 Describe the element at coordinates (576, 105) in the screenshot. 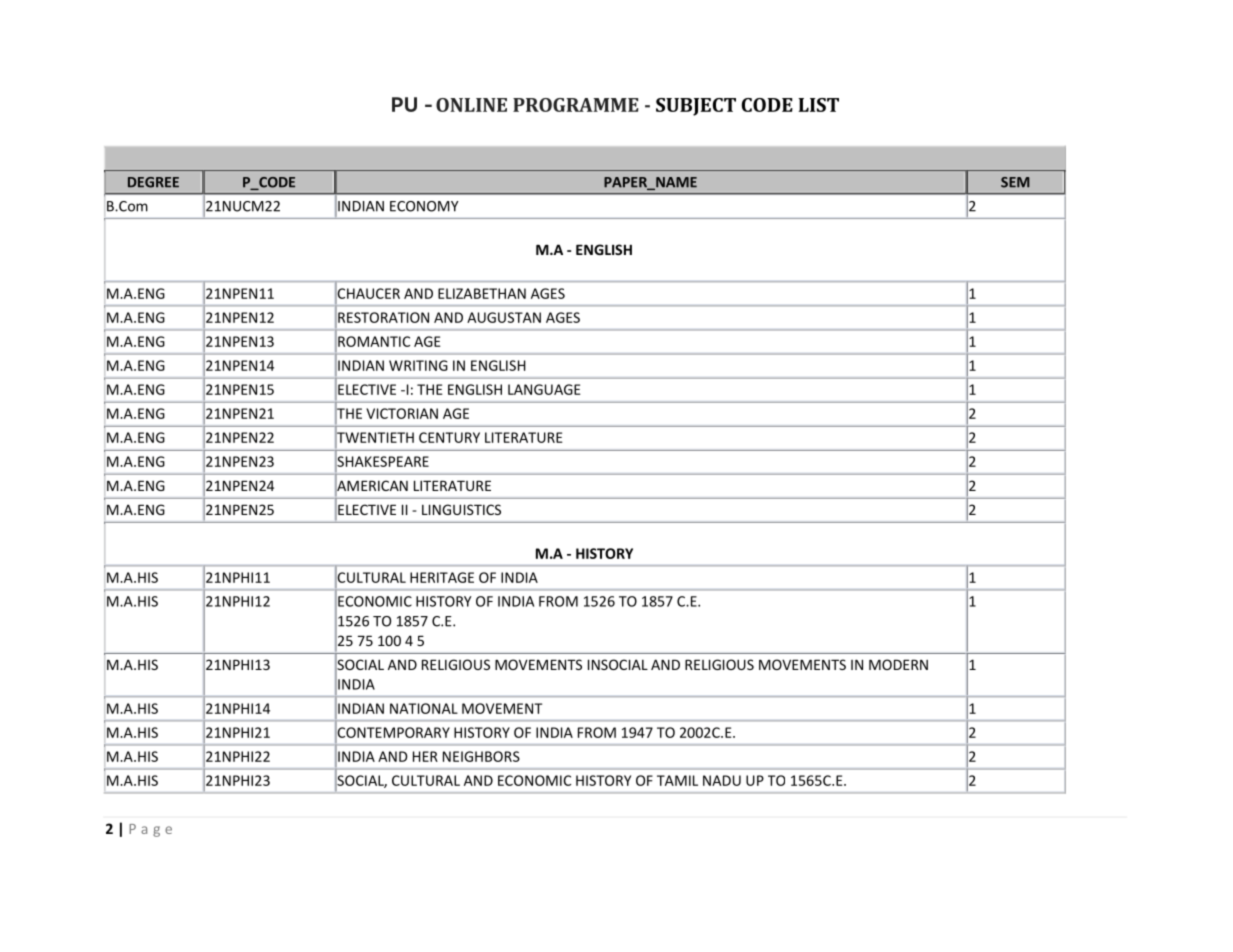

I see `PROGRAMME` at that location.
